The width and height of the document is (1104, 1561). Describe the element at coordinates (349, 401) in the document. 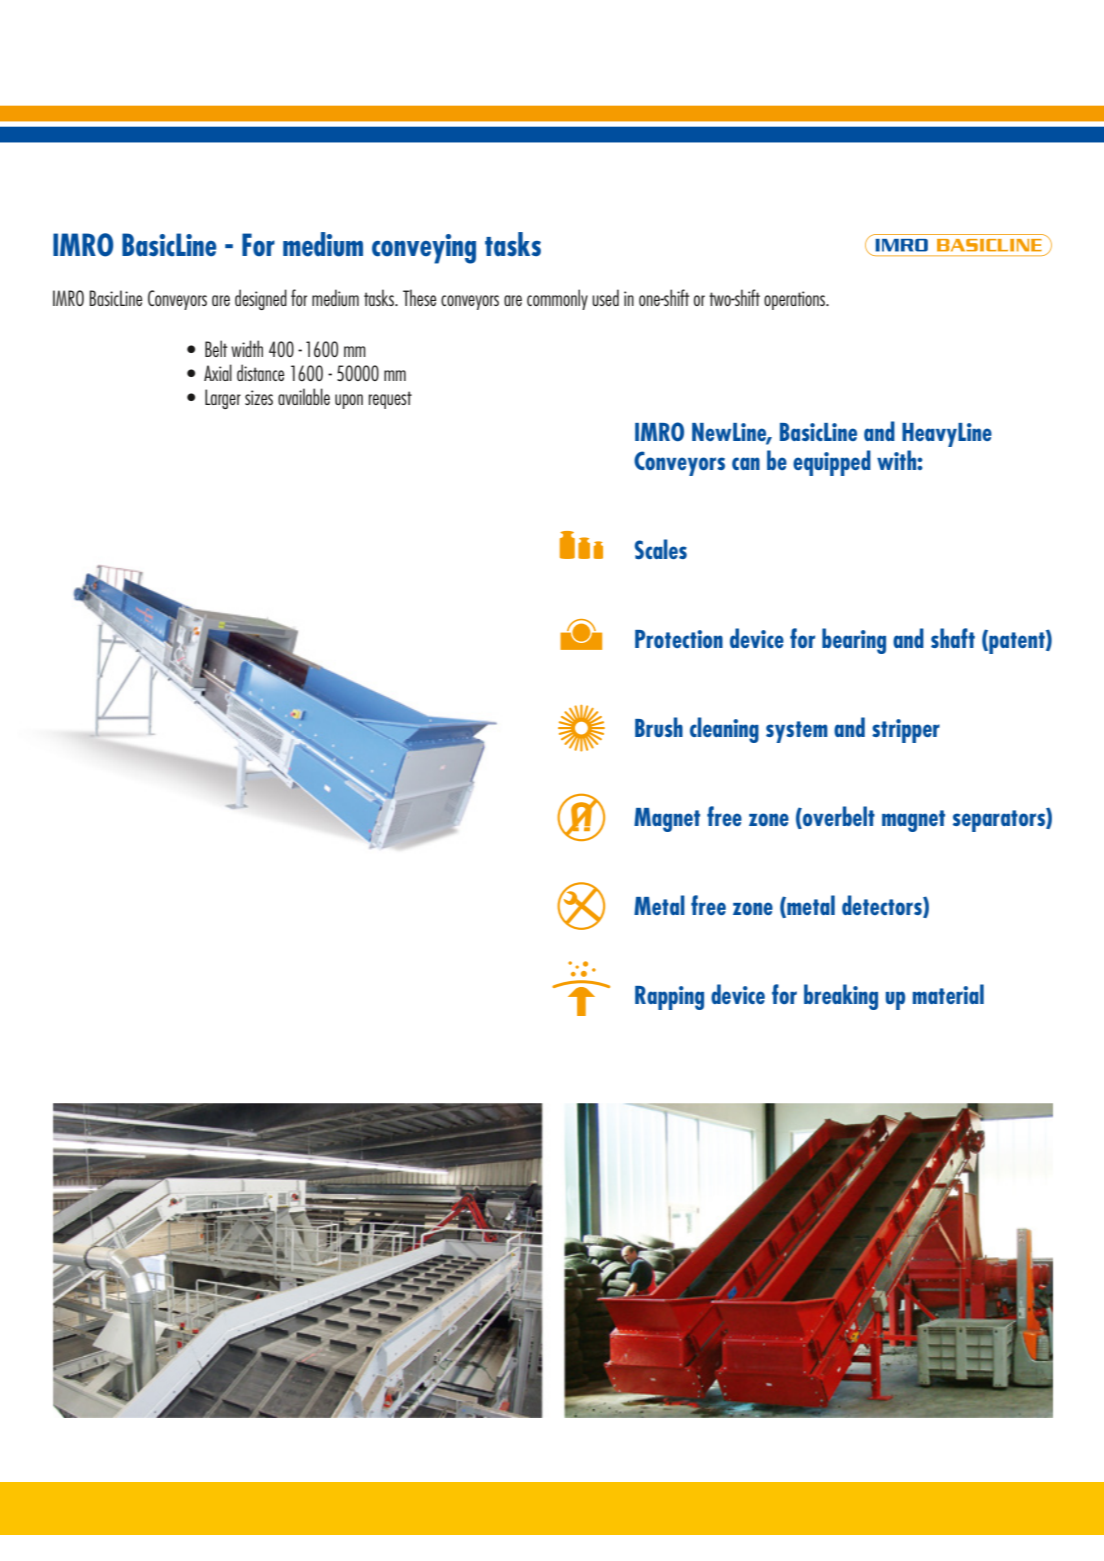

I see `upon` at that location.
